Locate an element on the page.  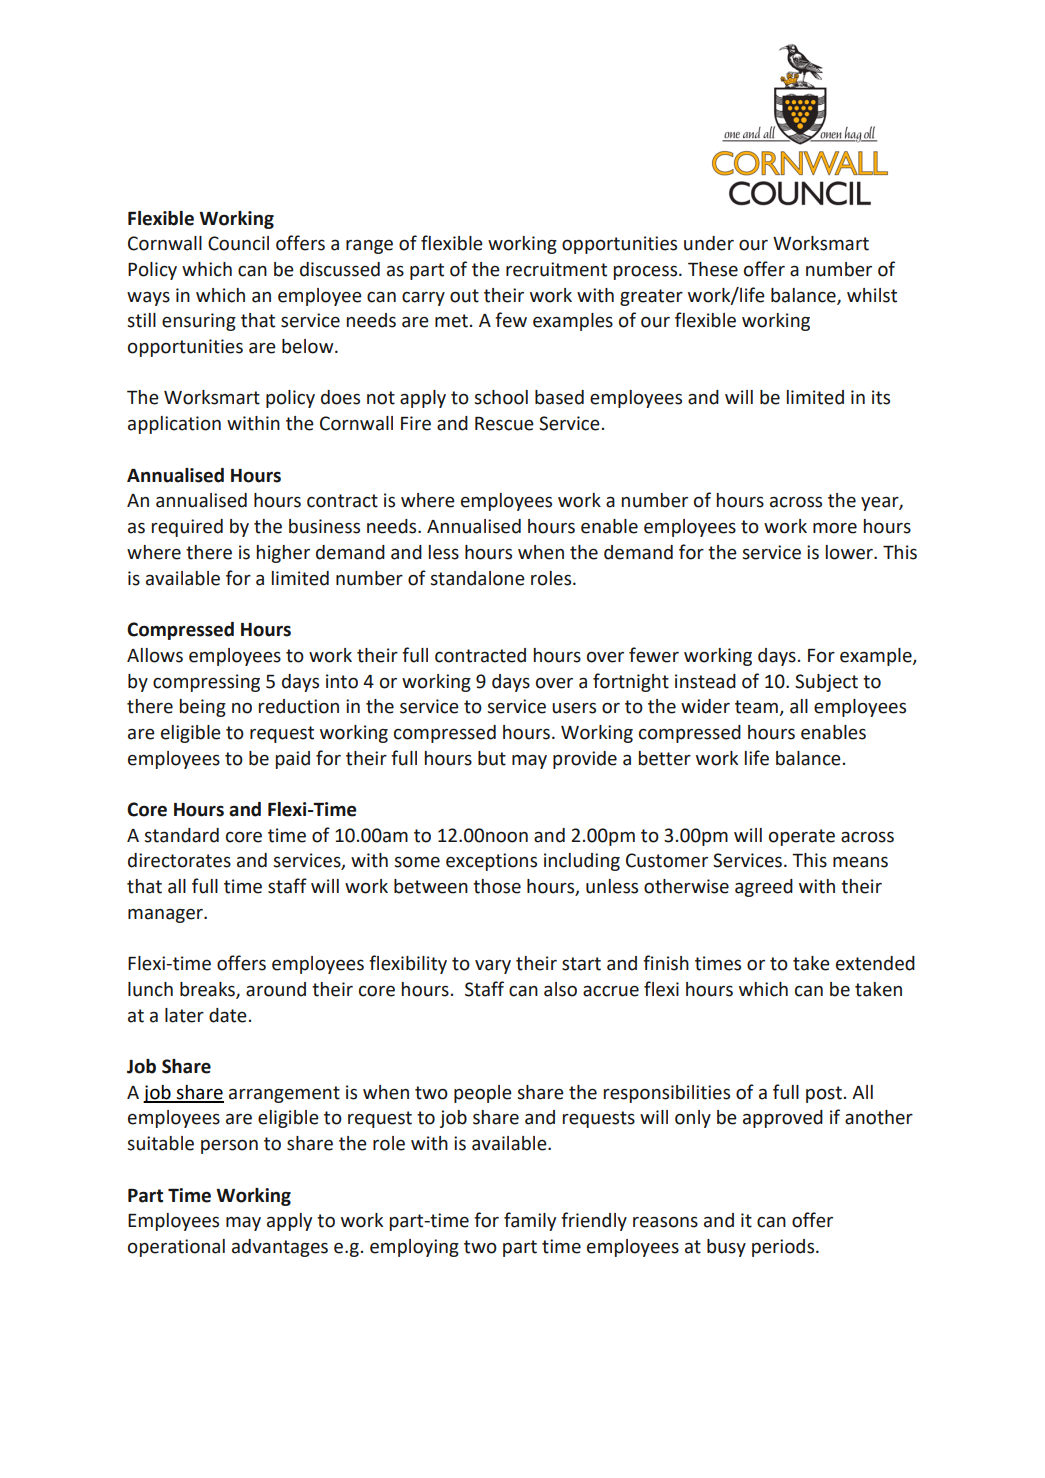
team is located at coordinates (756, 707).
